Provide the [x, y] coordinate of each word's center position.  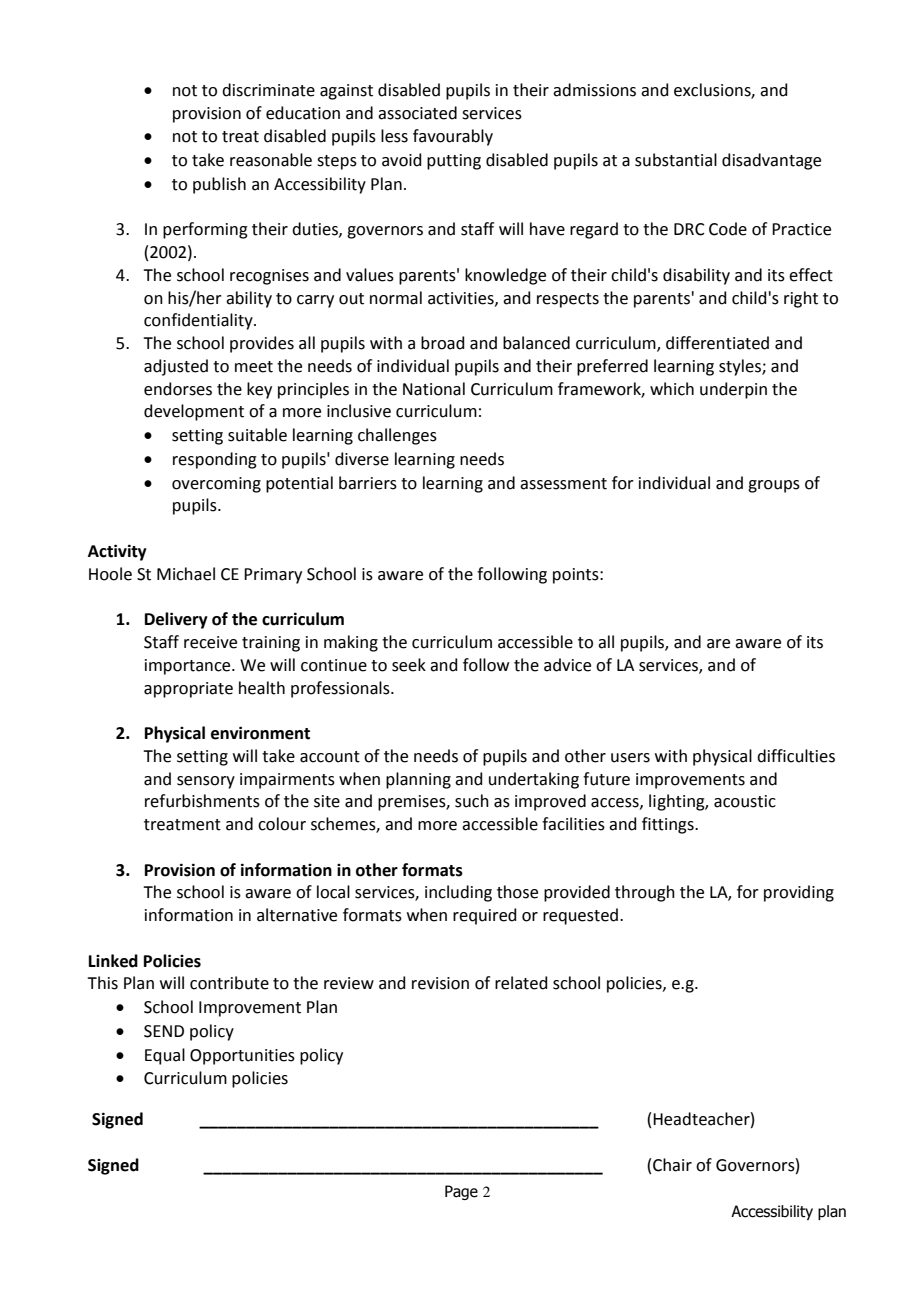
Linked [113, 961]
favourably [453, 137]
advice [567, 665]
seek [409, 665]
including [458, 893]
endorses [178, 389]
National [434, 389]
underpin [733, 390]
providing [799, 893]
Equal [165, 1056]
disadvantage [771, 161]
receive [210, 642]
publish [219, 185]
